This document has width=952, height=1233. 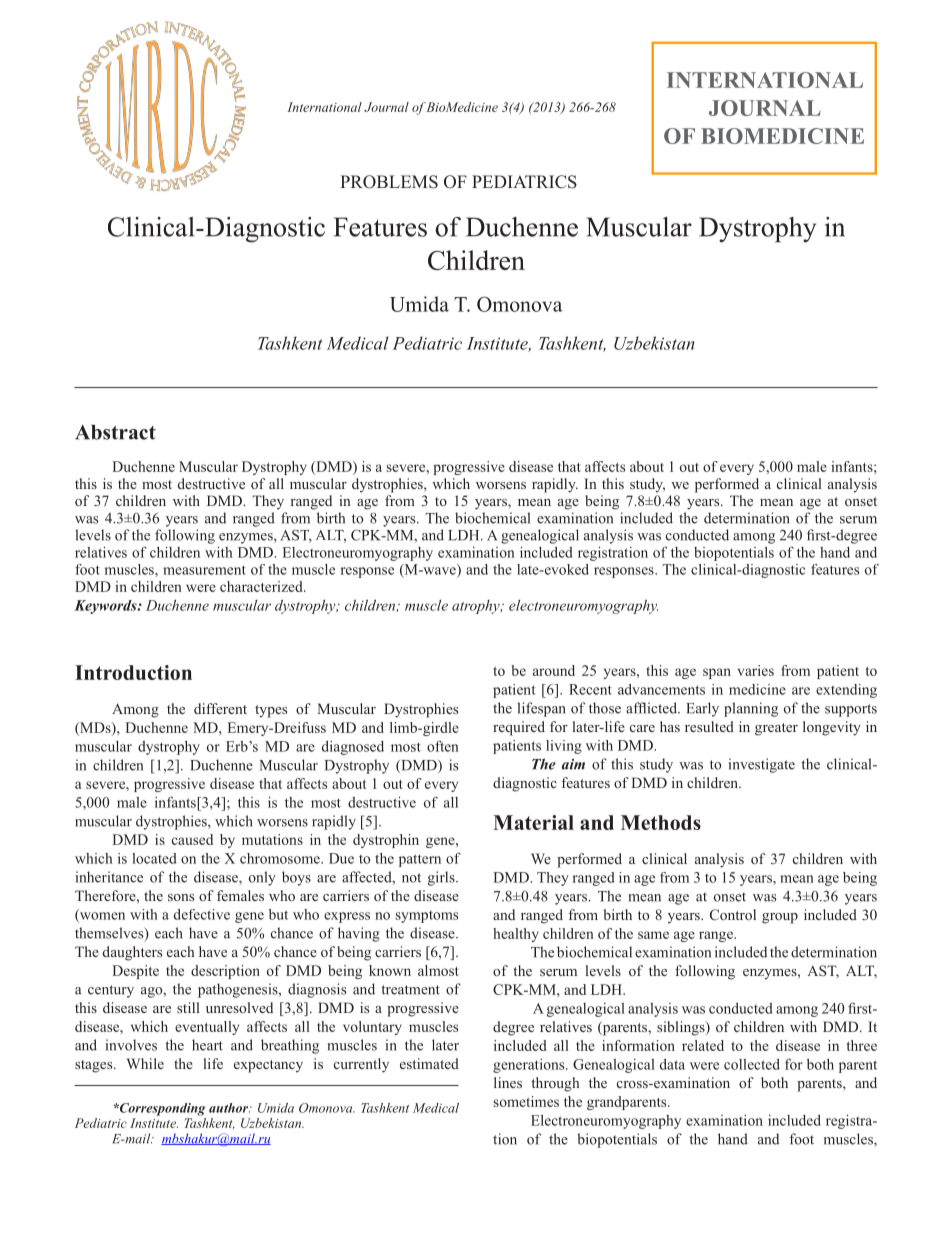 What do you see at coordinates (846, 691) in the document?
I see `extending` at bounding box center [846, 691].
